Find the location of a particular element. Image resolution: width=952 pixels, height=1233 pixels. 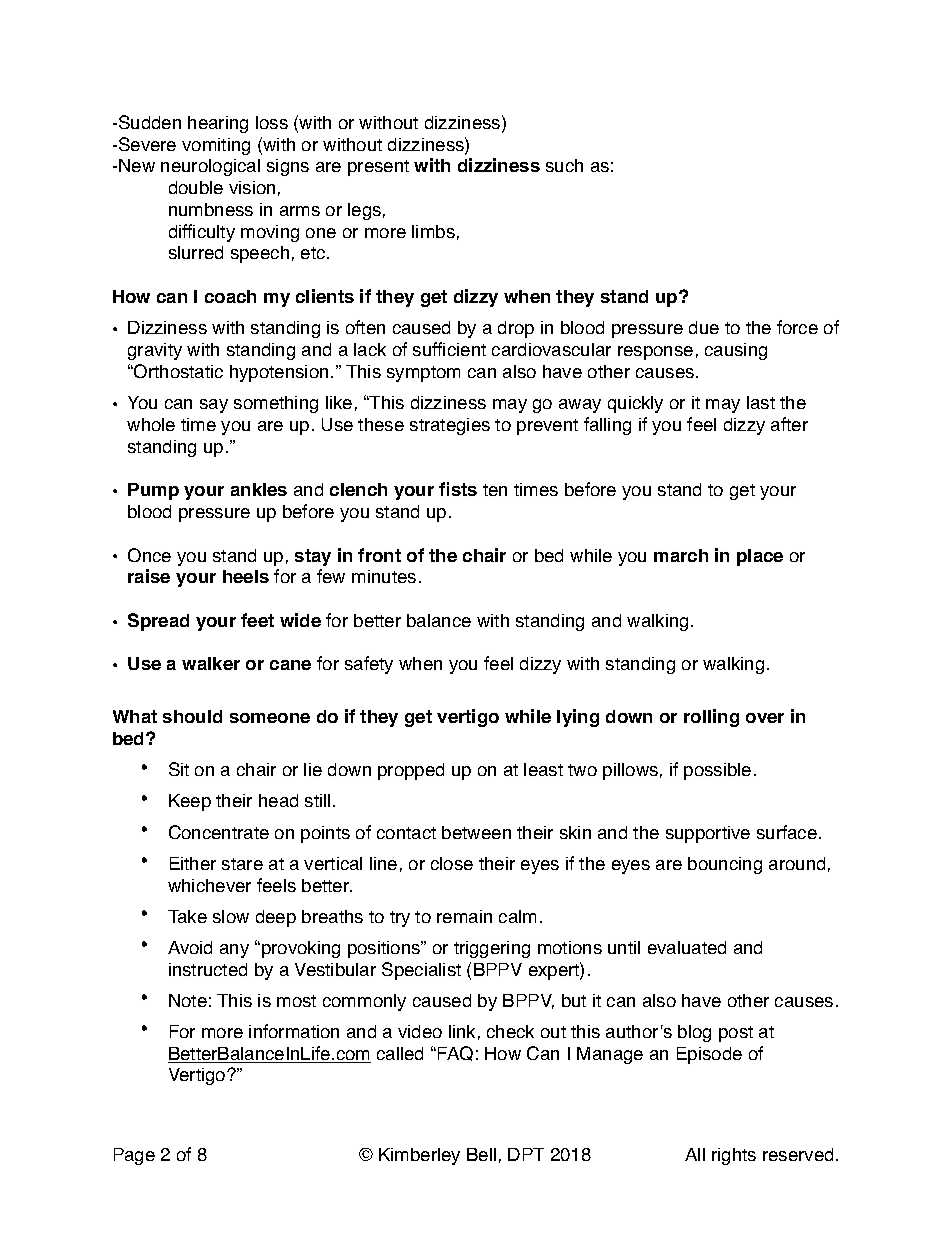

last is located at coordinates (761, 402).
